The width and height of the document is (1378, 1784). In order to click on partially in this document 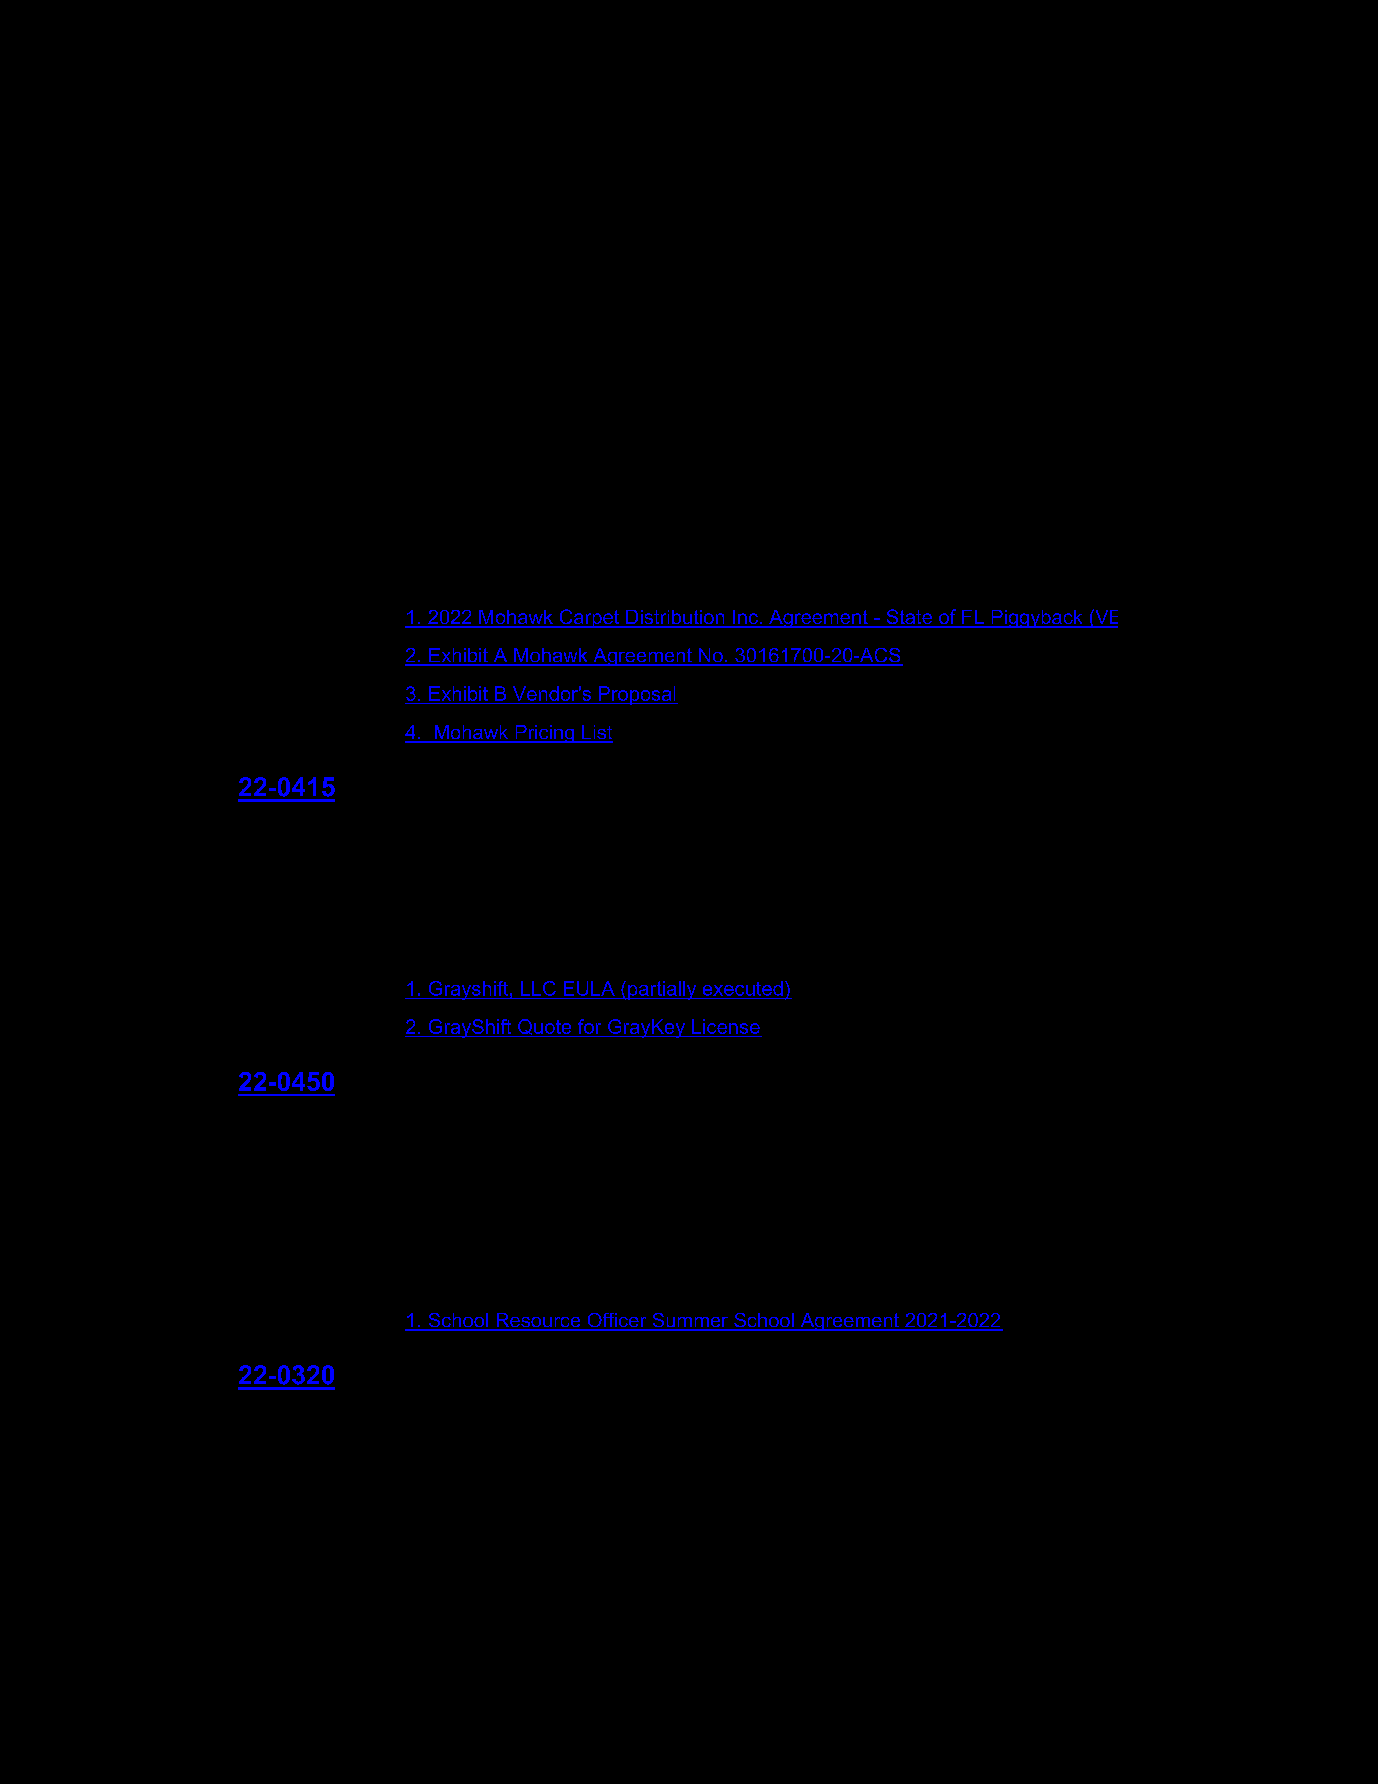, I will do `click(662, 990)`.
